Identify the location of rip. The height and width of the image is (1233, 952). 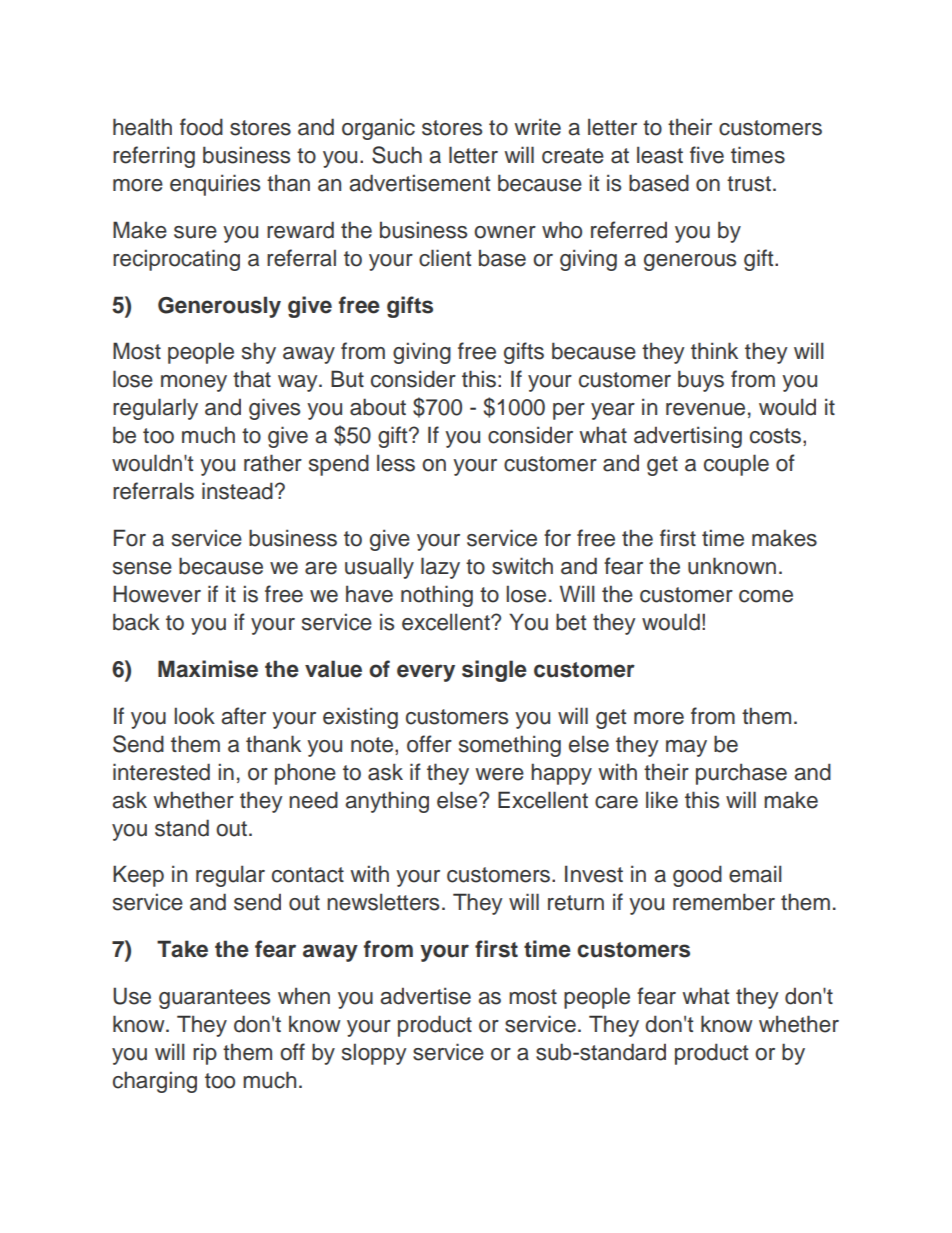
(205, 1054).
